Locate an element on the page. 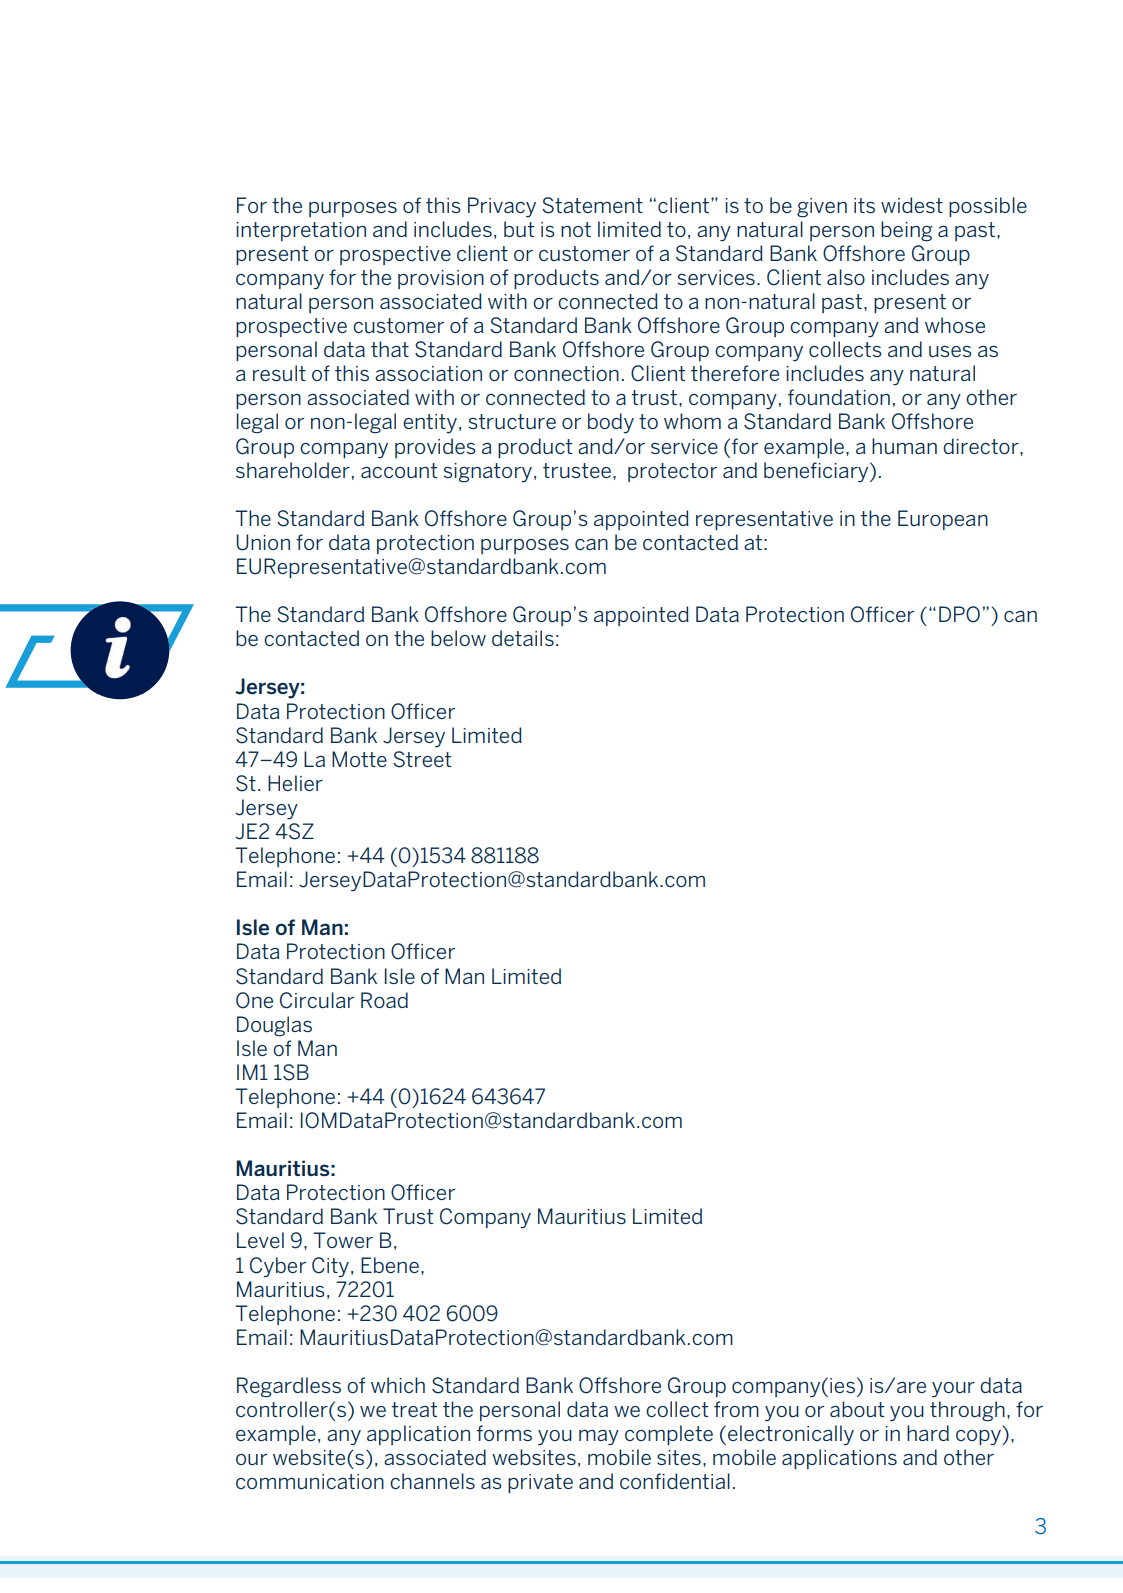 Image resolution: width=1123 pixels, height=1593 pixels. your is located at coordinates (953, 1390).
